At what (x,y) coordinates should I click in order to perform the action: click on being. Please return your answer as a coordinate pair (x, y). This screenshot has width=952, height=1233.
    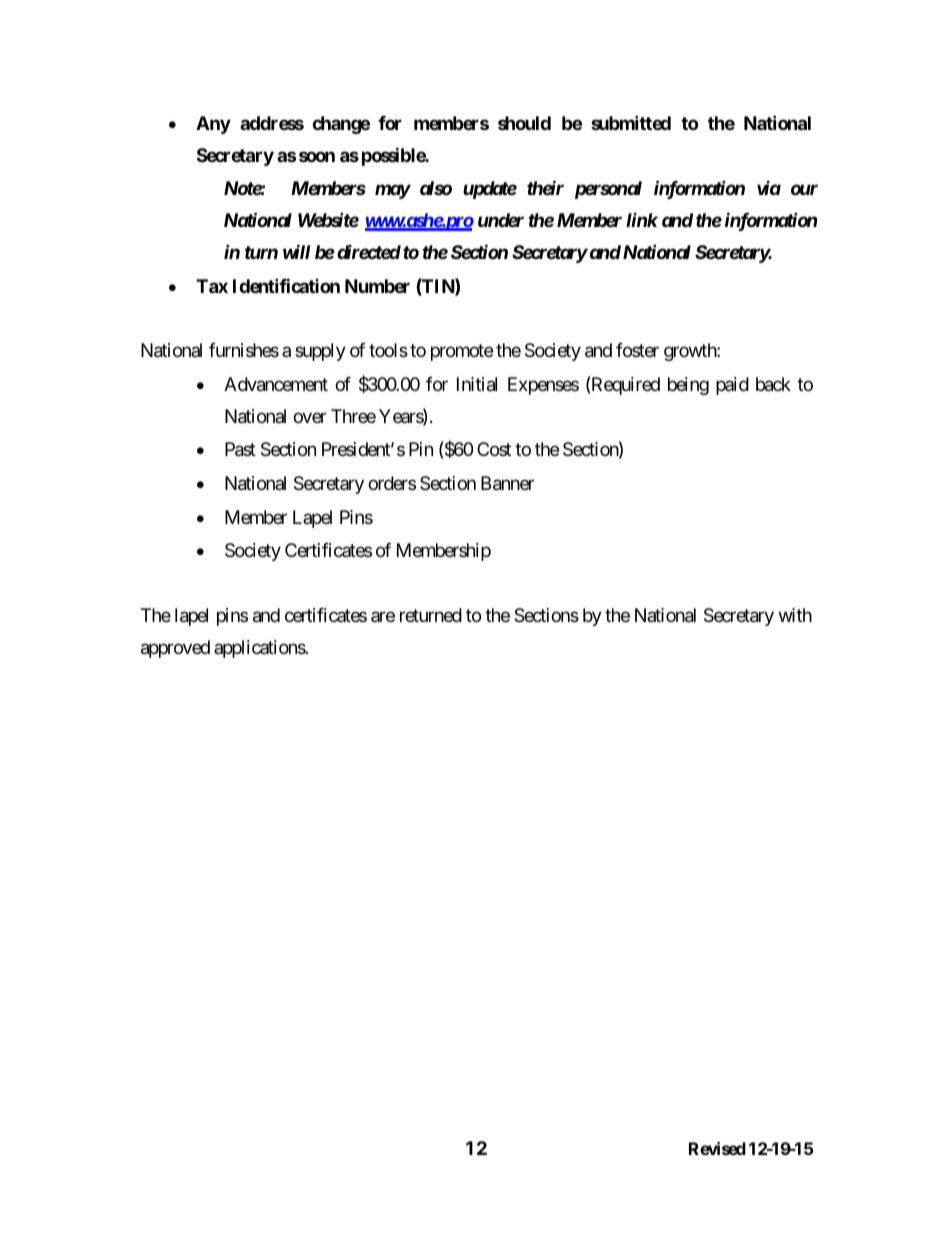
    Looking at the image, I should click on (688, 386).
